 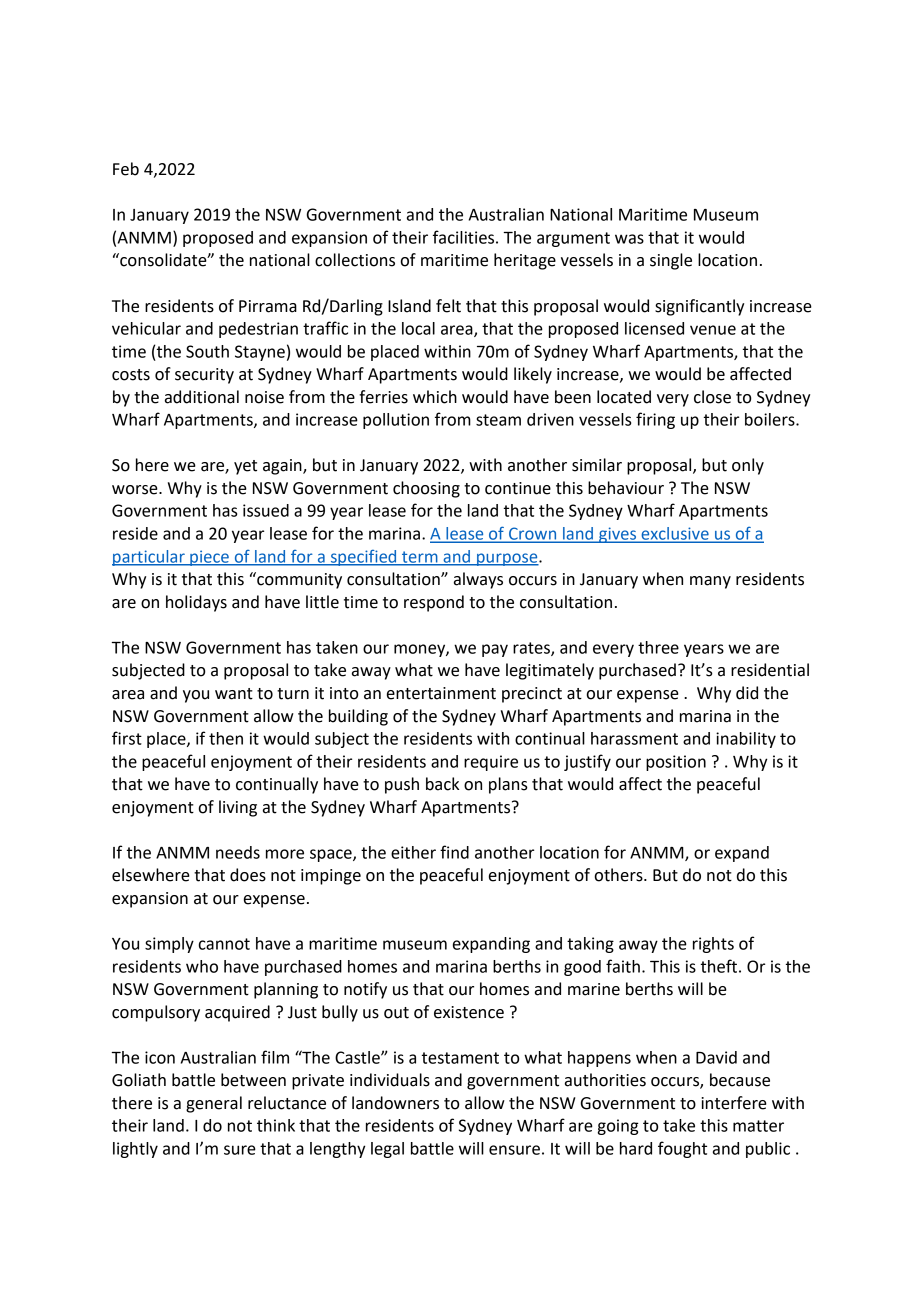 What do you see at coordinates (525, 261) in the screenshot?
I see `heritage` at bounding box center [525, 261].
